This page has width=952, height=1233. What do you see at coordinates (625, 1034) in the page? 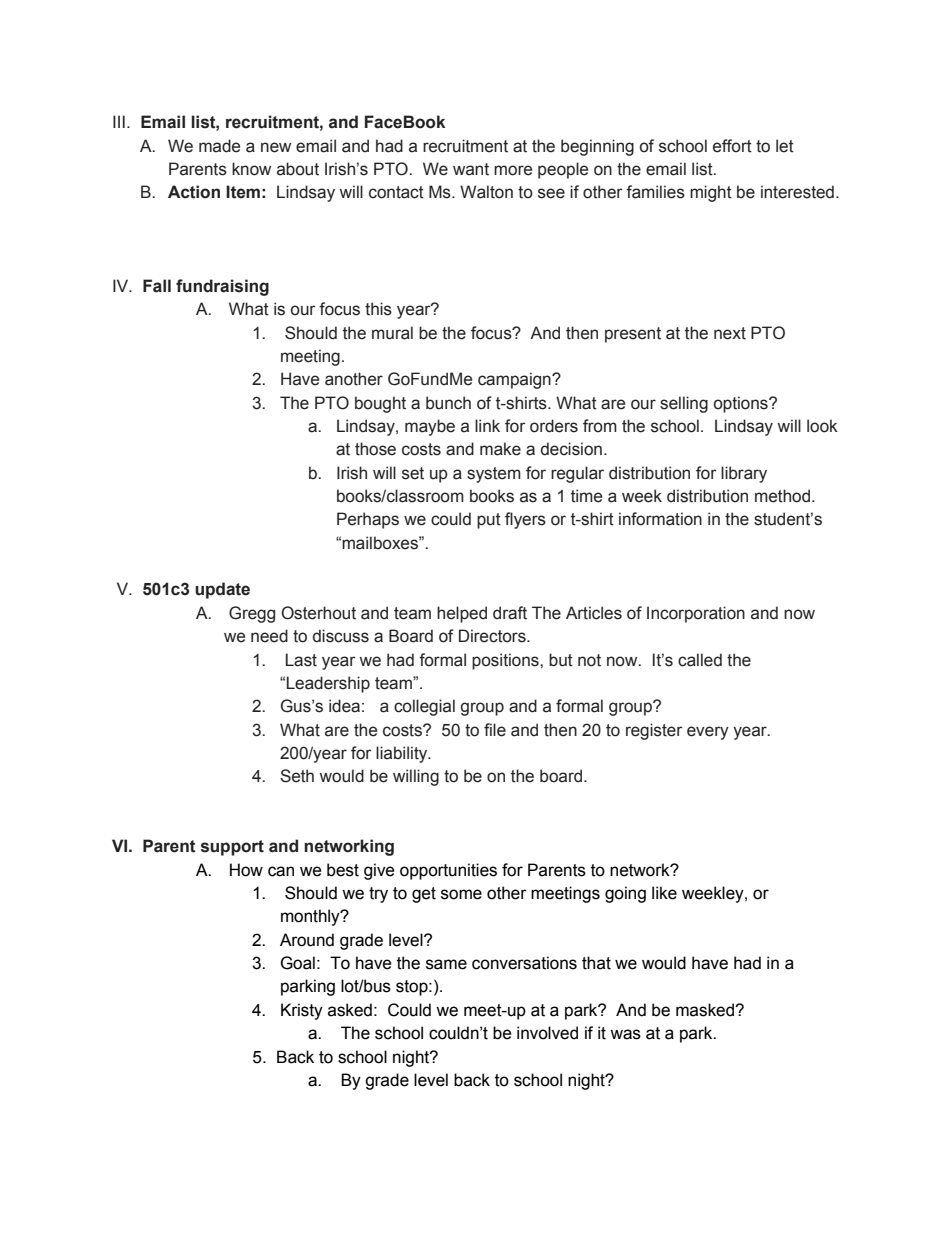
I see `was` at bounding box center [625, 1034].
